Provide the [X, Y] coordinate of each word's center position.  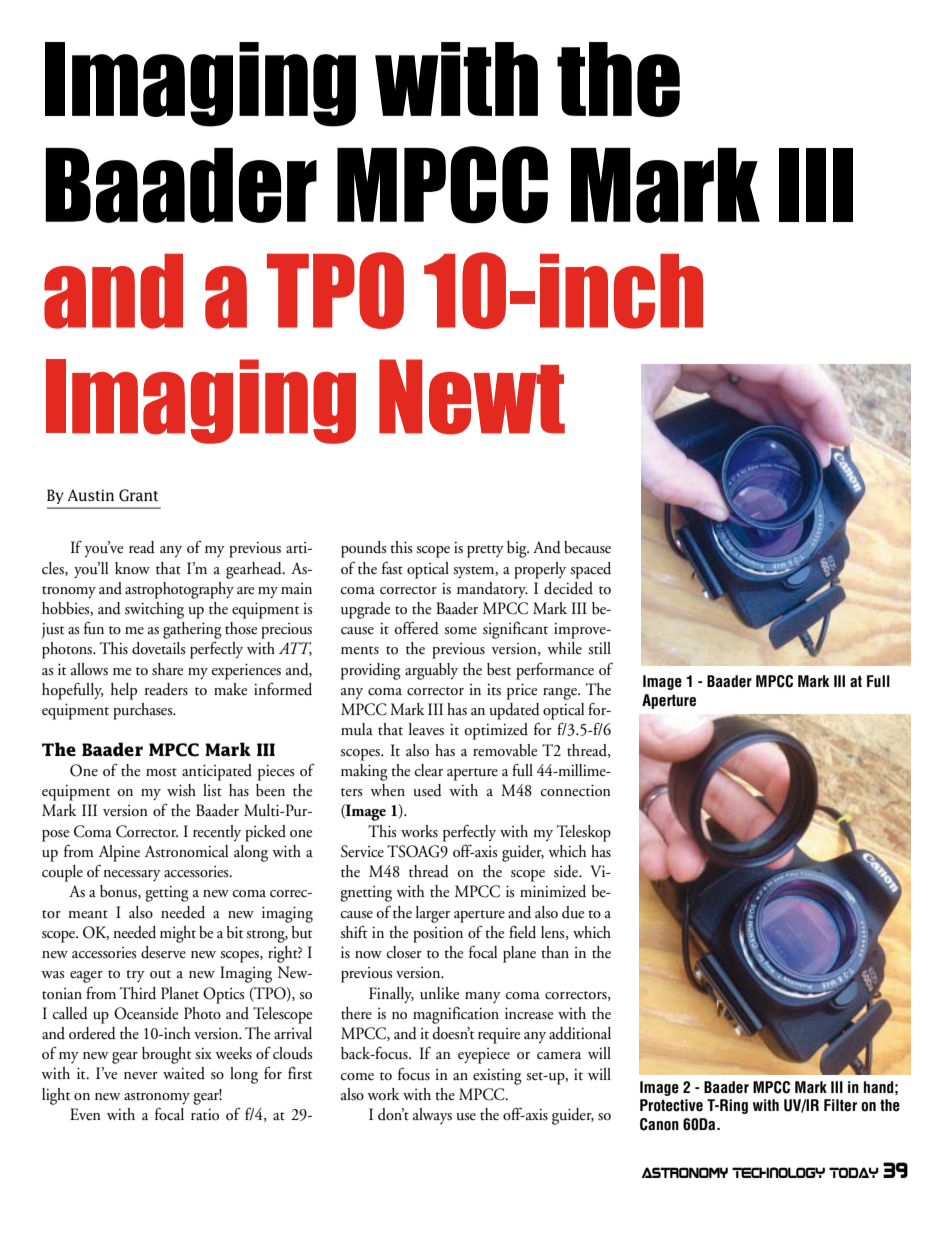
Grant [138, 495]
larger [433, 914]
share [167, 669]
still [599, 648]
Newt [472, 397]
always [432, 1116]
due [573, 912]
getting [167, 893]
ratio [205, 1114]
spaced [590, 570]
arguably [431, 671]
